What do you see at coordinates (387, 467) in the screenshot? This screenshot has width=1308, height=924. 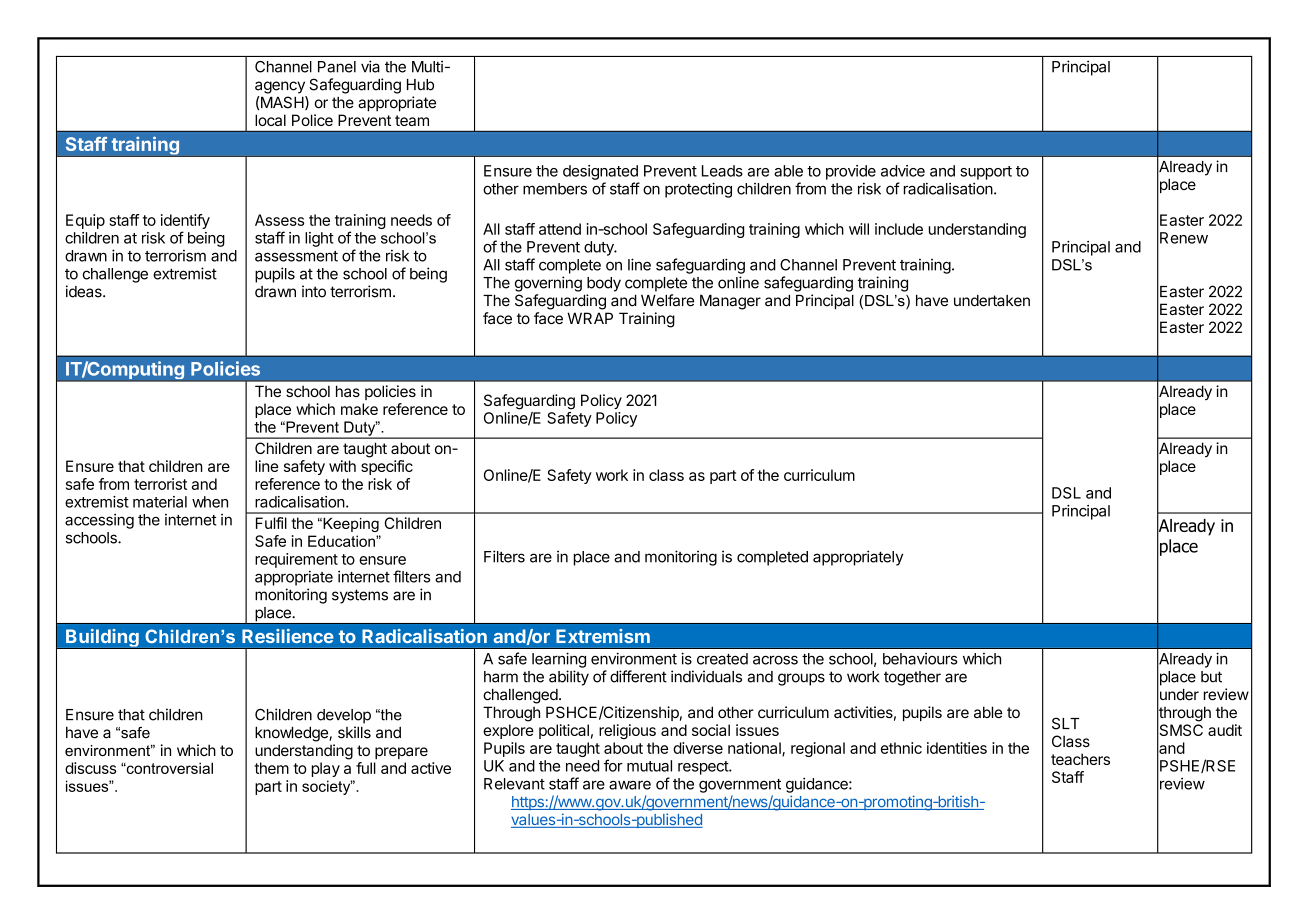 I see `specific` at bounding box center [387, 467].
